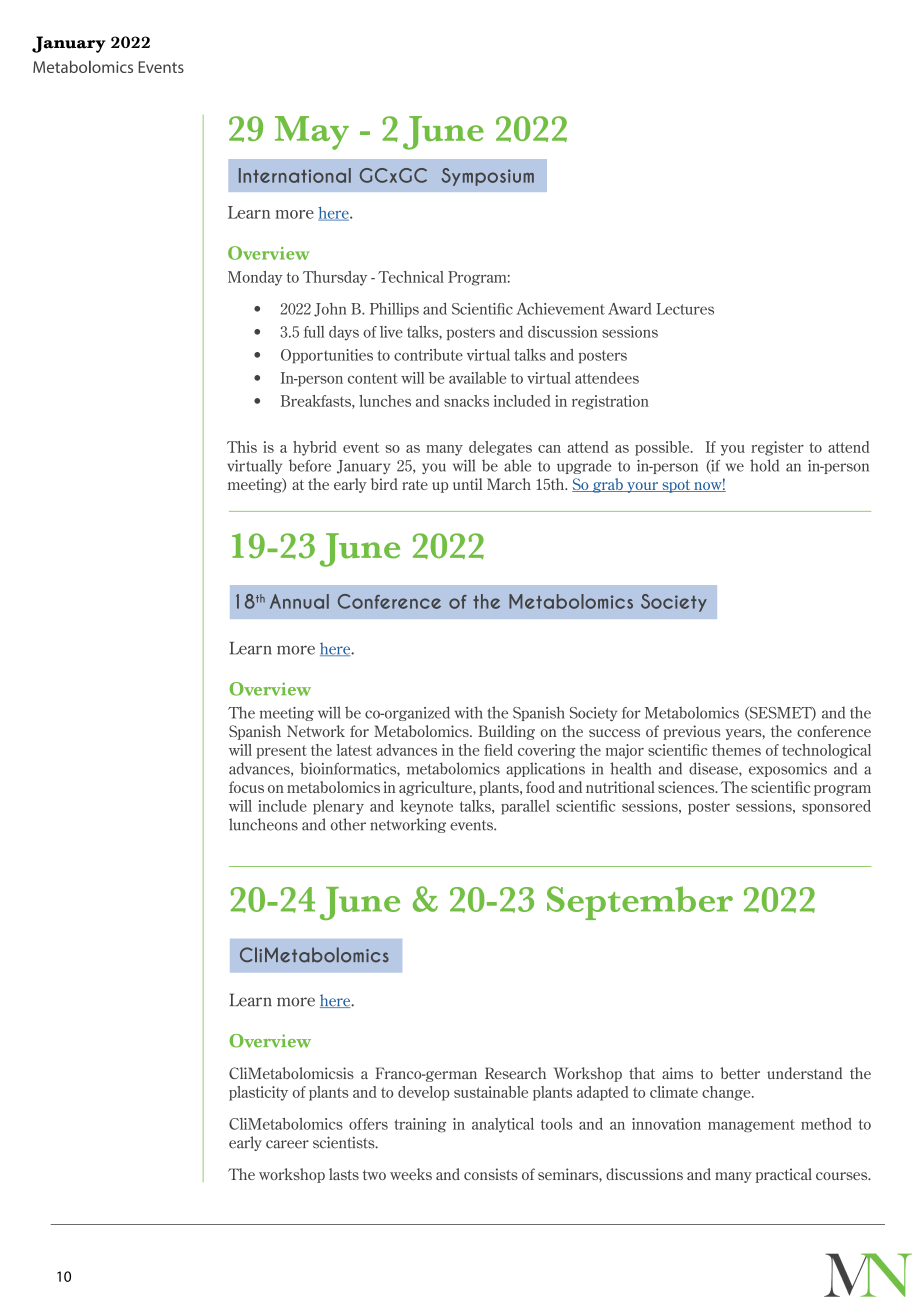 The height and width of the page is (1308, 924). I want to click on International, so click(295, 175).
